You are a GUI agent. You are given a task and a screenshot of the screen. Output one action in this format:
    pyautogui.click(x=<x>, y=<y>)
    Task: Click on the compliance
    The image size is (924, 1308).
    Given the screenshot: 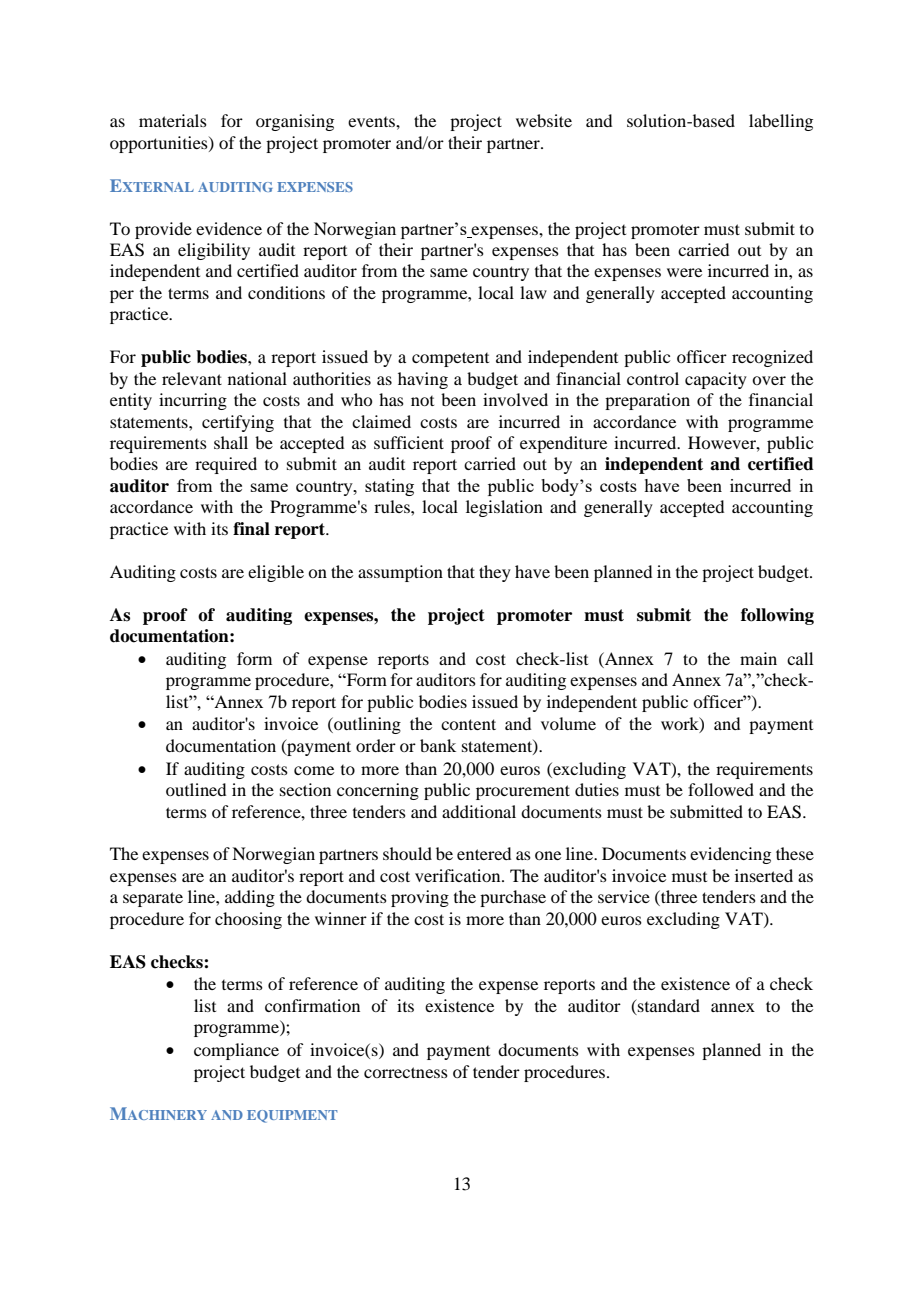 What is the action you would take?
    pyautogui.click(x=236, y=1051)
